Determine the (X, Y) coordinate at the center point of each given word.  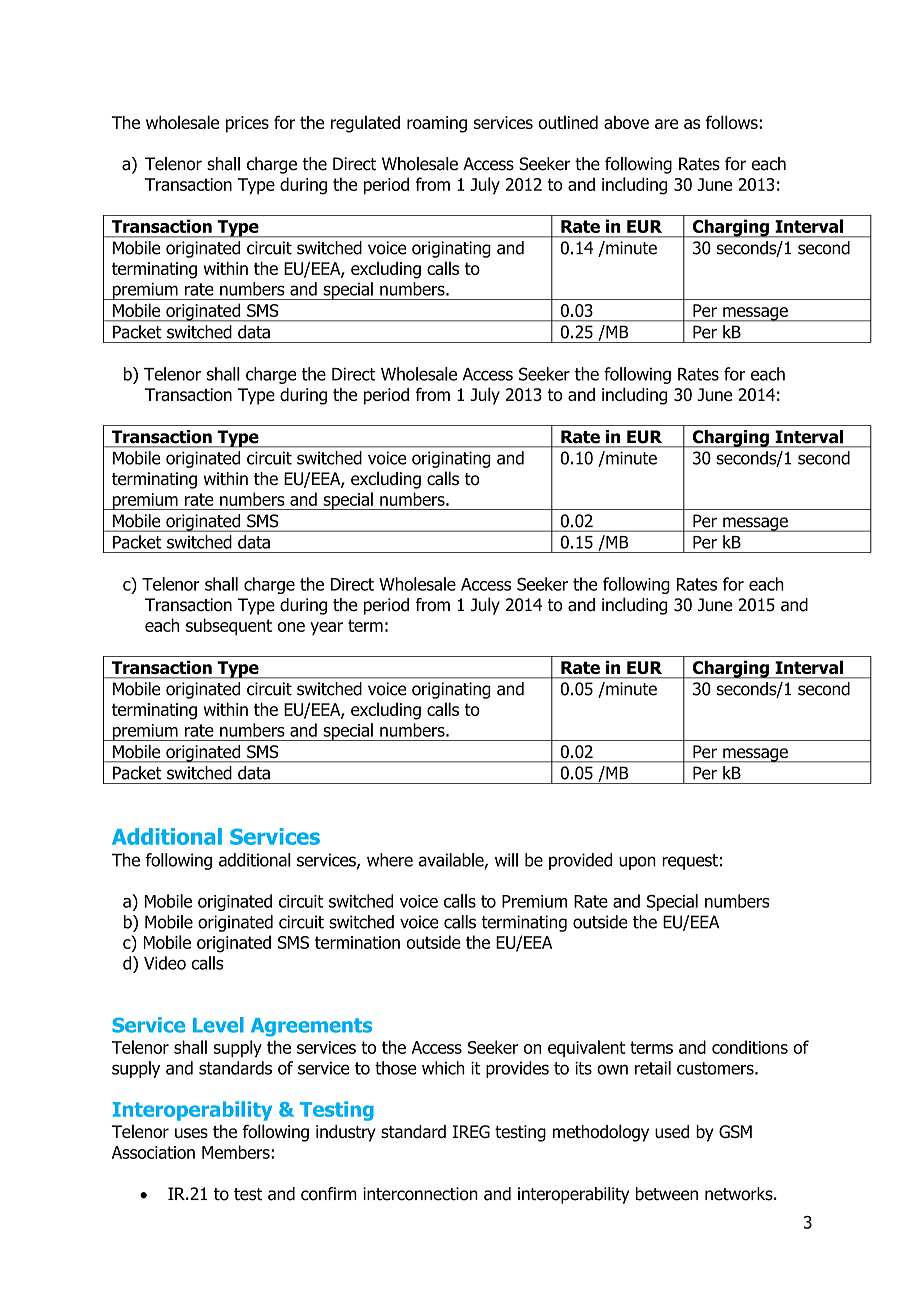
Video (165, 963)
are (667, 124)
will (506, 860)
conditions (750, 1047)
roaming (437, 124)
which (443, 1068)
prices (247, 124)
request (690, 862)
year (326, 628)
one (291, 627)
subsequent (229, 626)
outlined (568, 122)
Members (237, 1152)
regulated (365, 124)
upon (637, 863)
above (626, 122)
